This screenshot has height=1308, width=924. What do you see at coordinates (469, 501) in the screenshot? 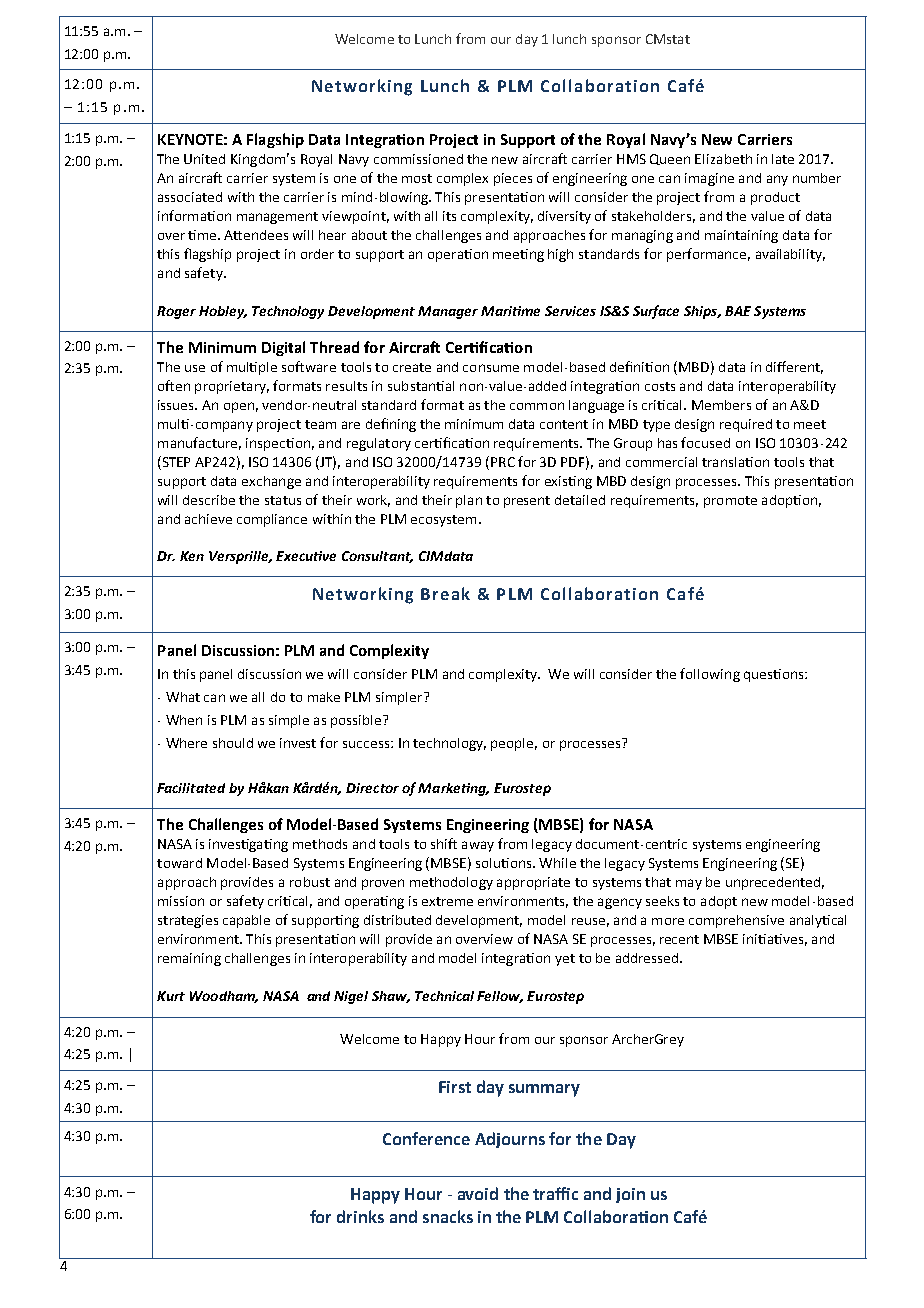
I see `plan` at bounding box center [469, 501].
